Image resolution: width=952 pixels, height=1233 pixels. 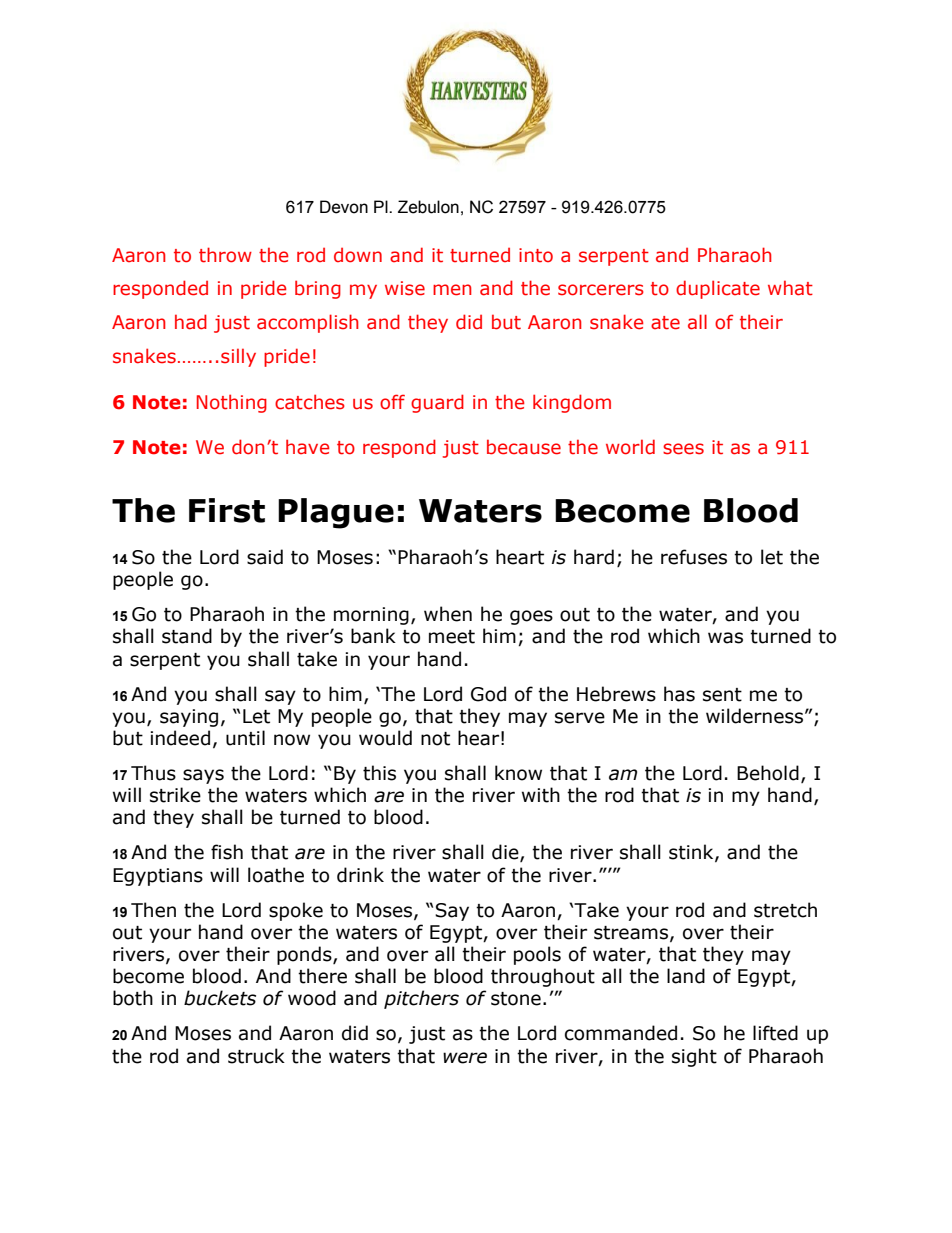 What do you see at coordinates (225, 255) in the screenshot?
I see `throw` at bounding box center [225, 255].
